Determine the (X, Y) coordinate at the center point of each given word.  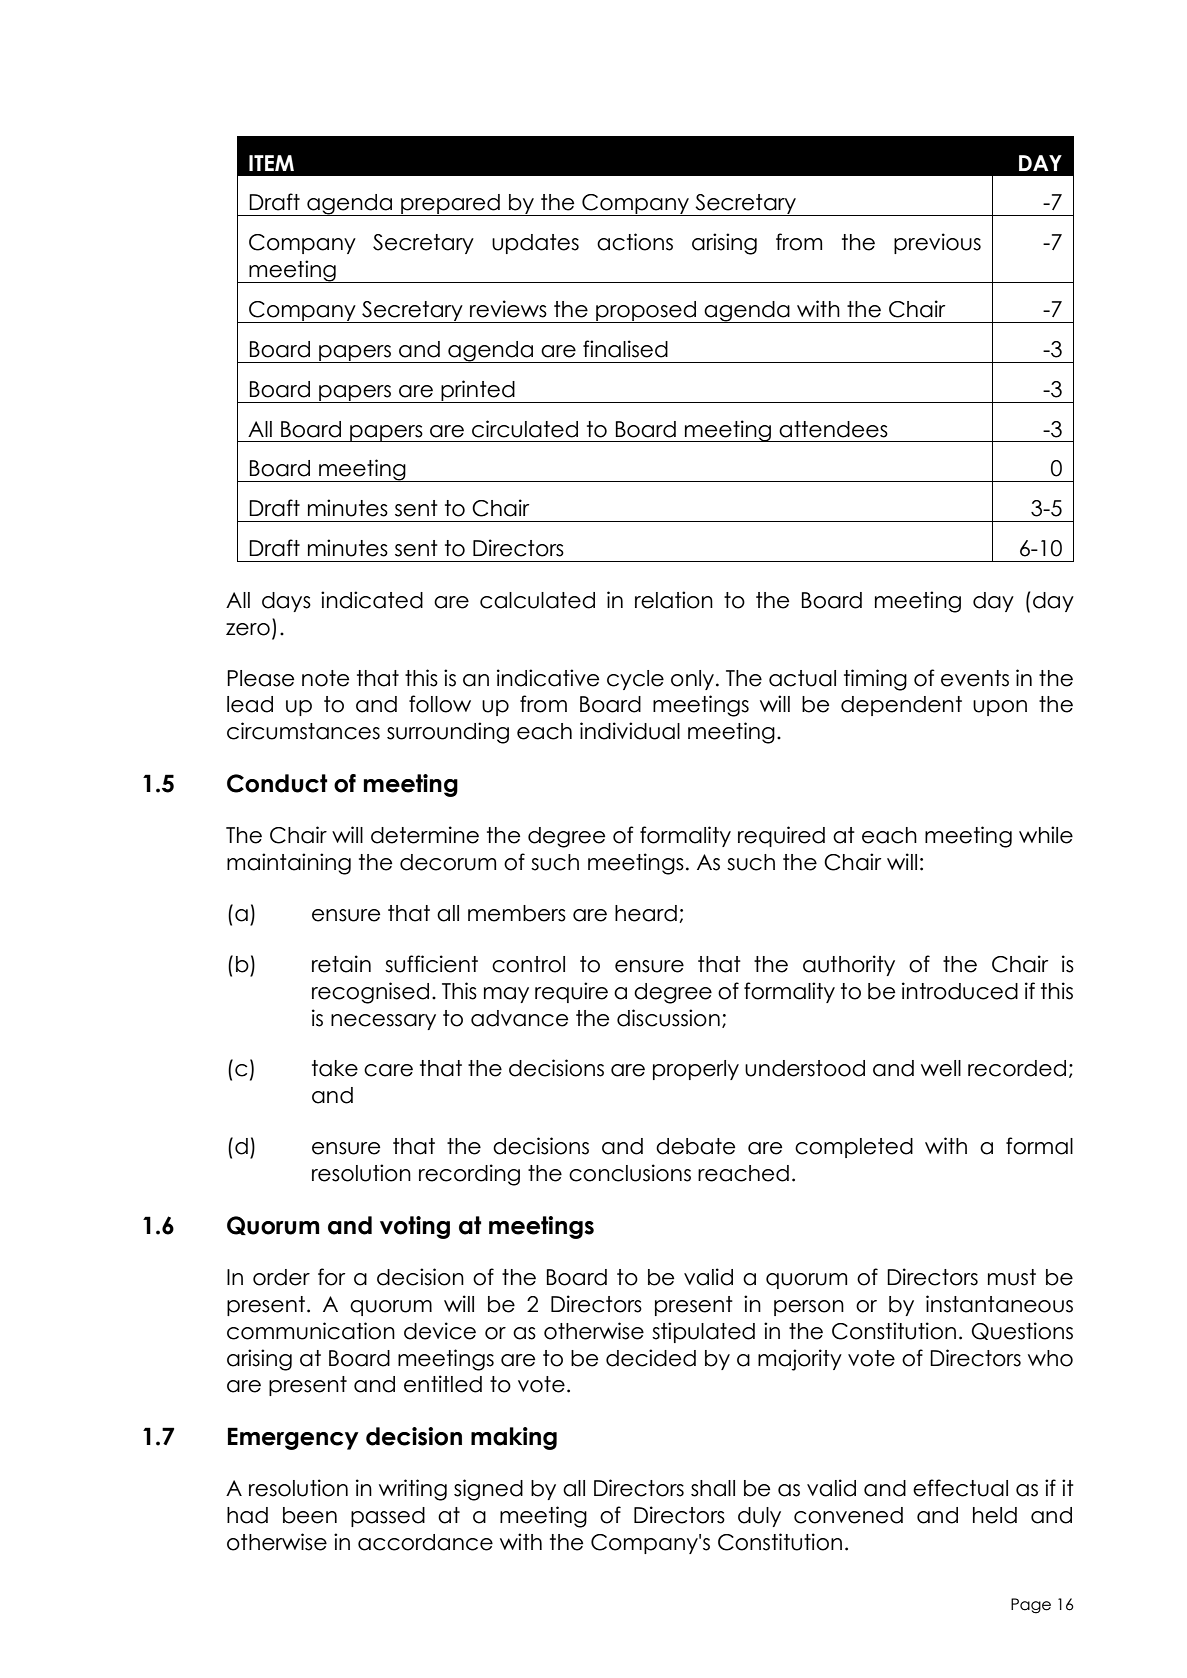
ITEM (271, 163)
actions (635, 242)
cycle (635, 680)
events (975, 678)
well (941, 1068)
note (325, 678)
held (995, 1515)
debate (695, 1146)
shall (713, 1488)
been (310, 1515)
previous (937, 243)
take (335, 1068)
